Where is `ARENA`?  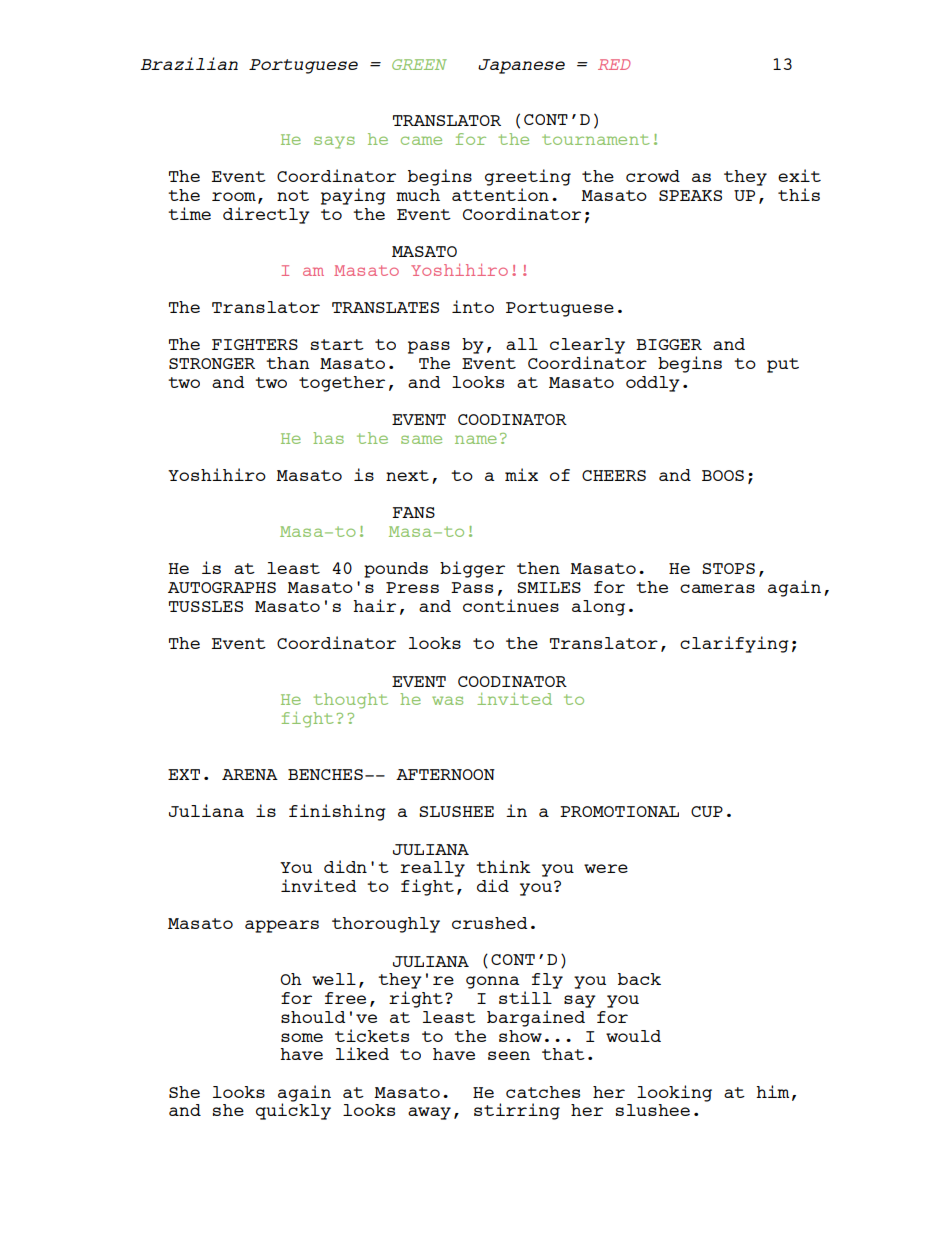
ARENA is located at coordinates (250, 774).
